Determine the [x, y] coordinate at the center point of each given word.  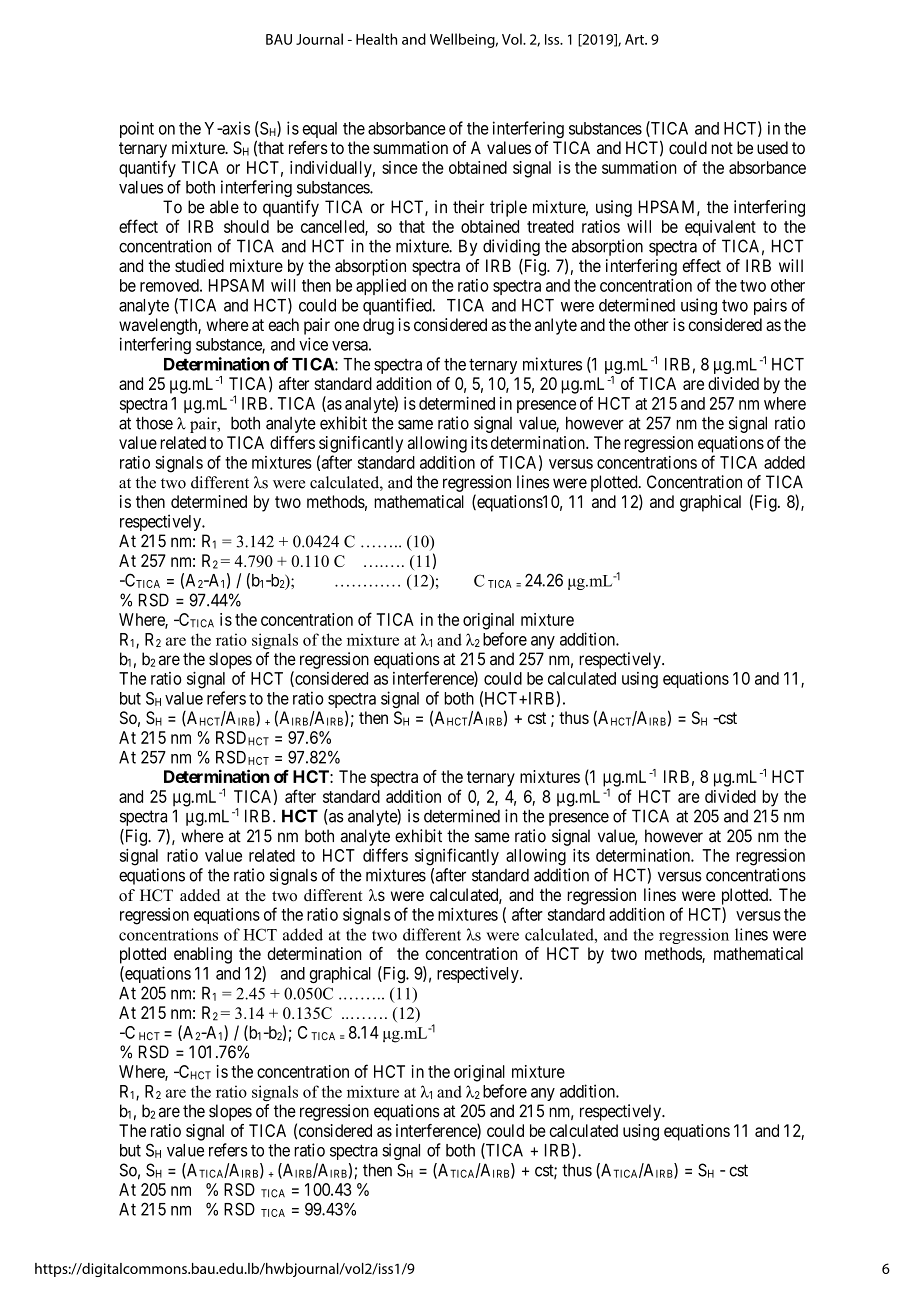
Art [635, 39]
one [346, 326]
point [137, 129]
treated [550, 226]
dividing [511, 247]
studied [199, 265]
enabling [203, 955]
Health [376, 39]
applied [381, 287]
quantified [398, 306]
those [154, 423]
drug [378, 326]
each [283, 324]
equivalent [720, 228]
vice [313, 344]
